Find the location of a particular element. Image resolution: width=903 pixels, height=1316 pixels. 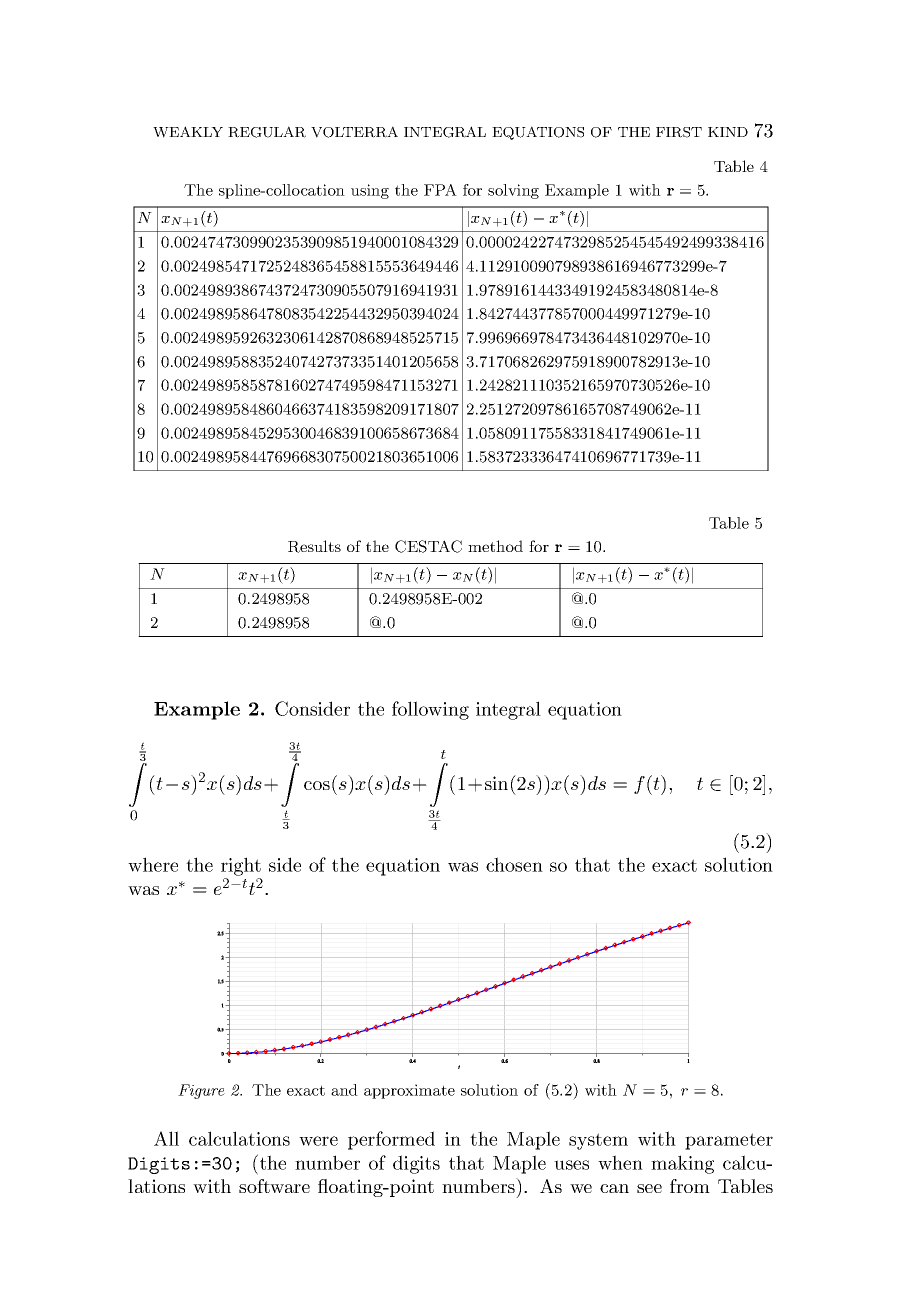

WEAKLY is located at coordinates (188, 132).
